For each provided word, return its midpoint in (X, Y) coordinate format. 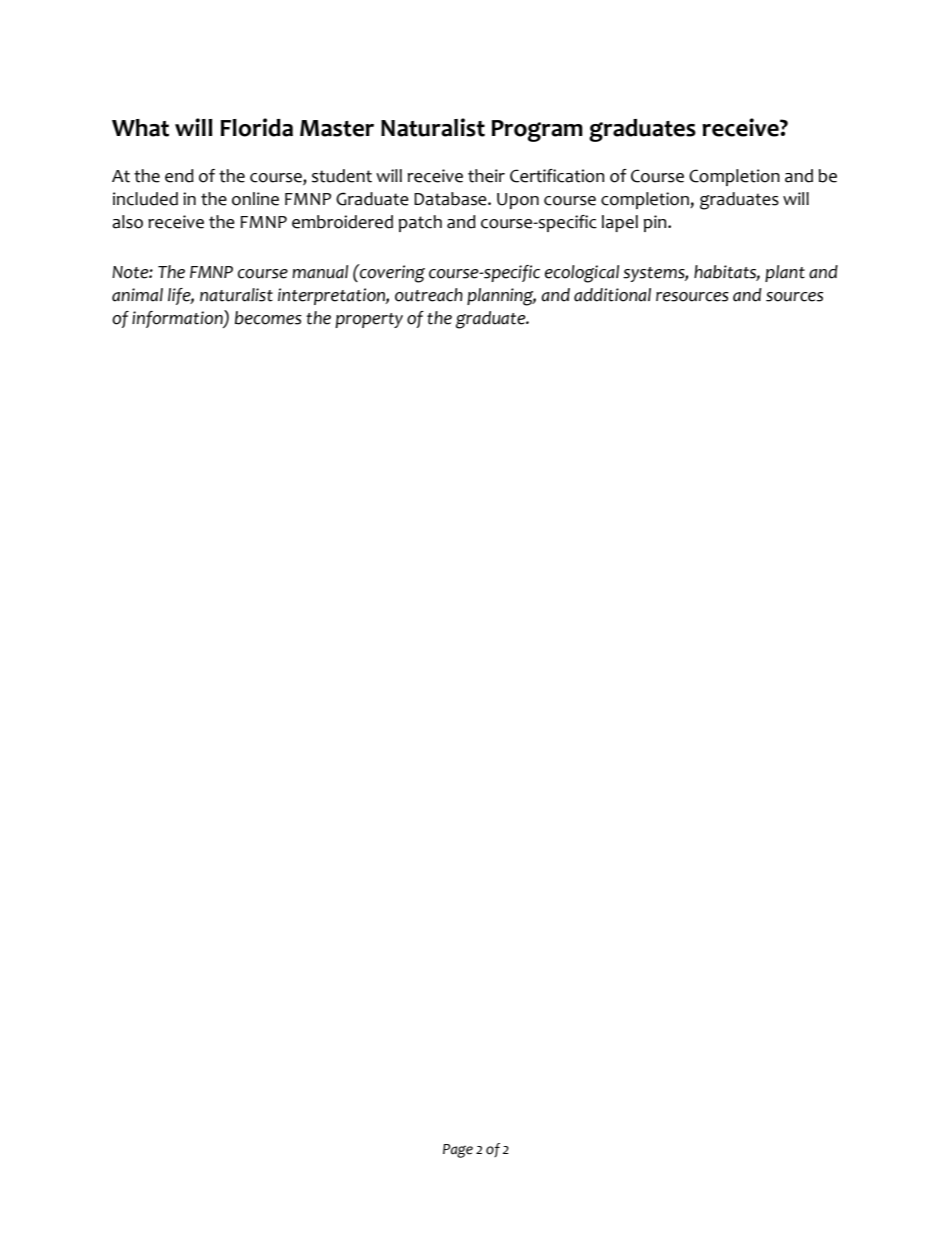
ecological (582, 274)
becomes (268, 318)
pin (656, 223)
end (179, 176)
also (128, 222)
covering (391, 273)
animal (137, 295)
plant (785, 273)
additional (612, 295)
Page (458, 1151)
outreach (429, 295)
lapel (620, 223)
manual (320, 272)
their (486, 176)
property (369, 320)
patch (420, 223)
